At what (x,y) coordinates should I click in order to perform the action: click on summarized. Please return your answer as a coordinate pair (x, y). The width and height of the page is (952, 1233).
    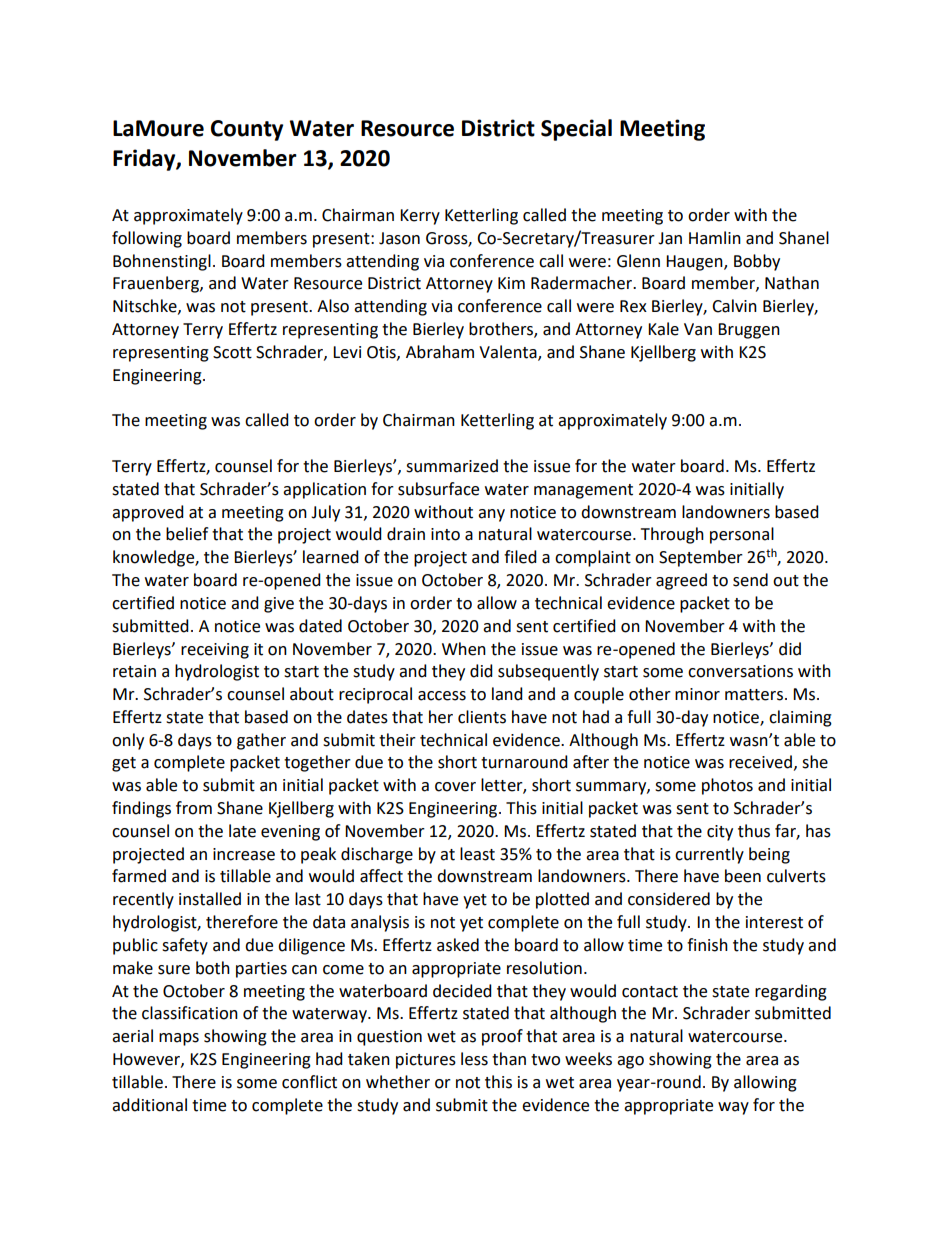
    Looking at the image, I should click on (452, 466).
